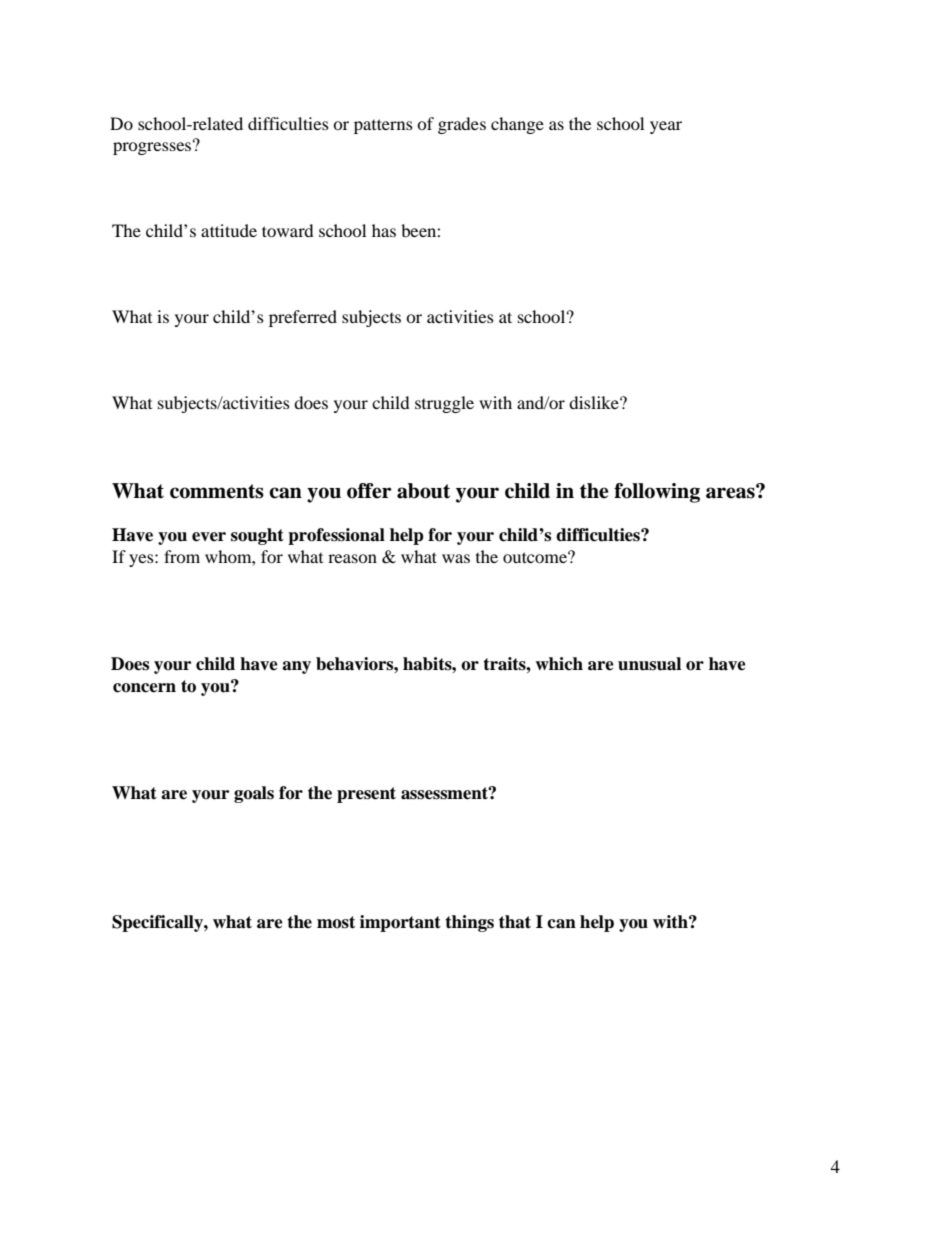 The height and width of the screenshot is (1233, 952). Describe the element at coordinates (303, 318) in the screenshot. I see `preferred` at that location.
